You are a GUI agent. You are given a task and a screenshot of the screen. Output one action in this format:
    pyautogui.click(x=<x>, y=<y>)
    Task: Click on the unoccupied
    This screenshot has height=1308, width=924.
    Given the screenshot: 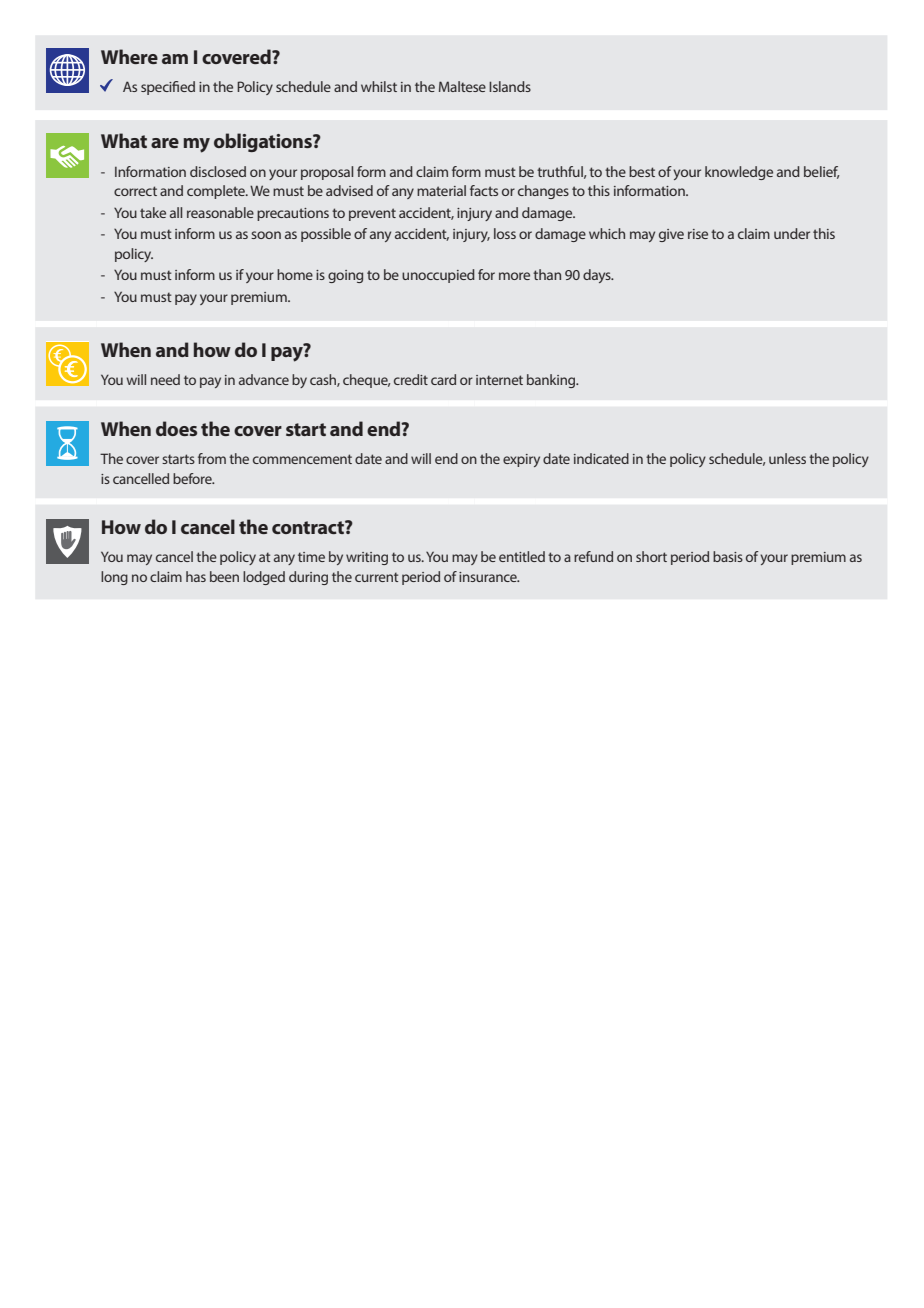 What is the action you would take?
    pyautogui.click(x=438, y=276)
